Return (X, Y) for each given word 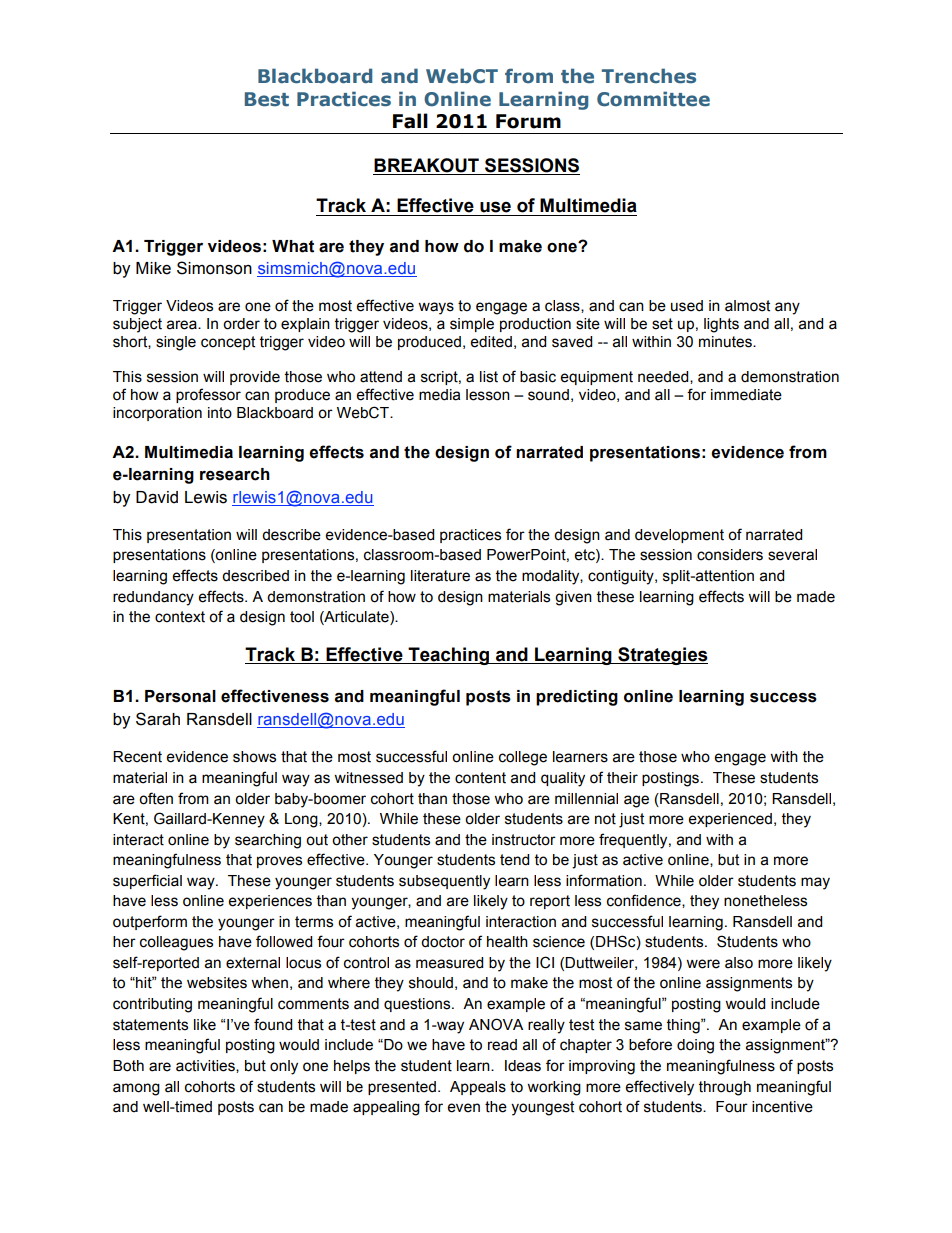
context (180, 617)
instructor (524, 840)
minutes (726, 342)
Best (267, 99)
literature (440, 576)
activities (206, 1066)
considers (730, 555)
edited (491, 342)
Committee (653, 99)
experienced (730, 820)
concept (228, 343)
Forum (528, 121)
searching (268, 841)
